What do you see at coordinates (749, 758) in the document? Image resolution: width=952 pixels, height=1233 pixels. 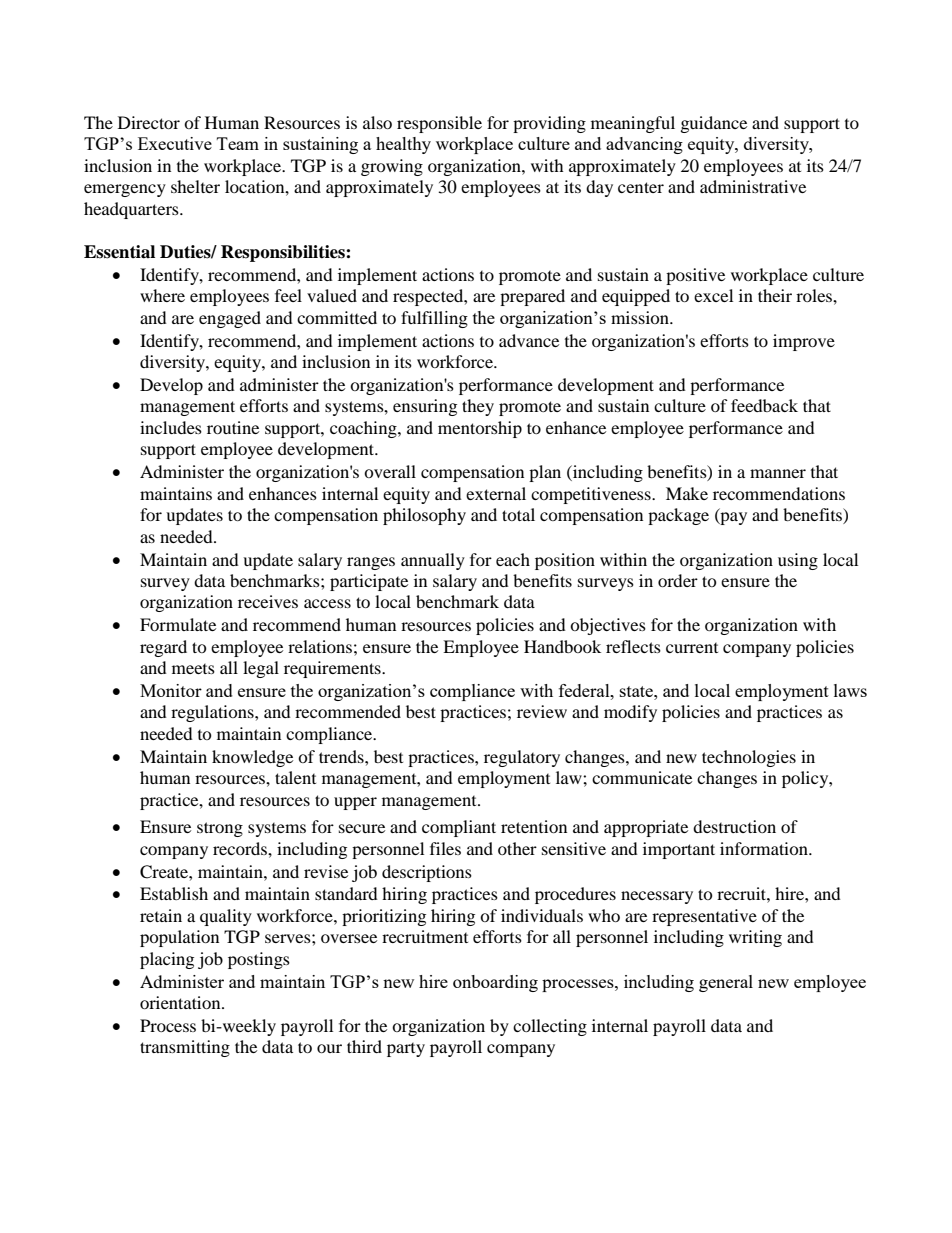 I see `technologies` at bounding box center [749, 758].
